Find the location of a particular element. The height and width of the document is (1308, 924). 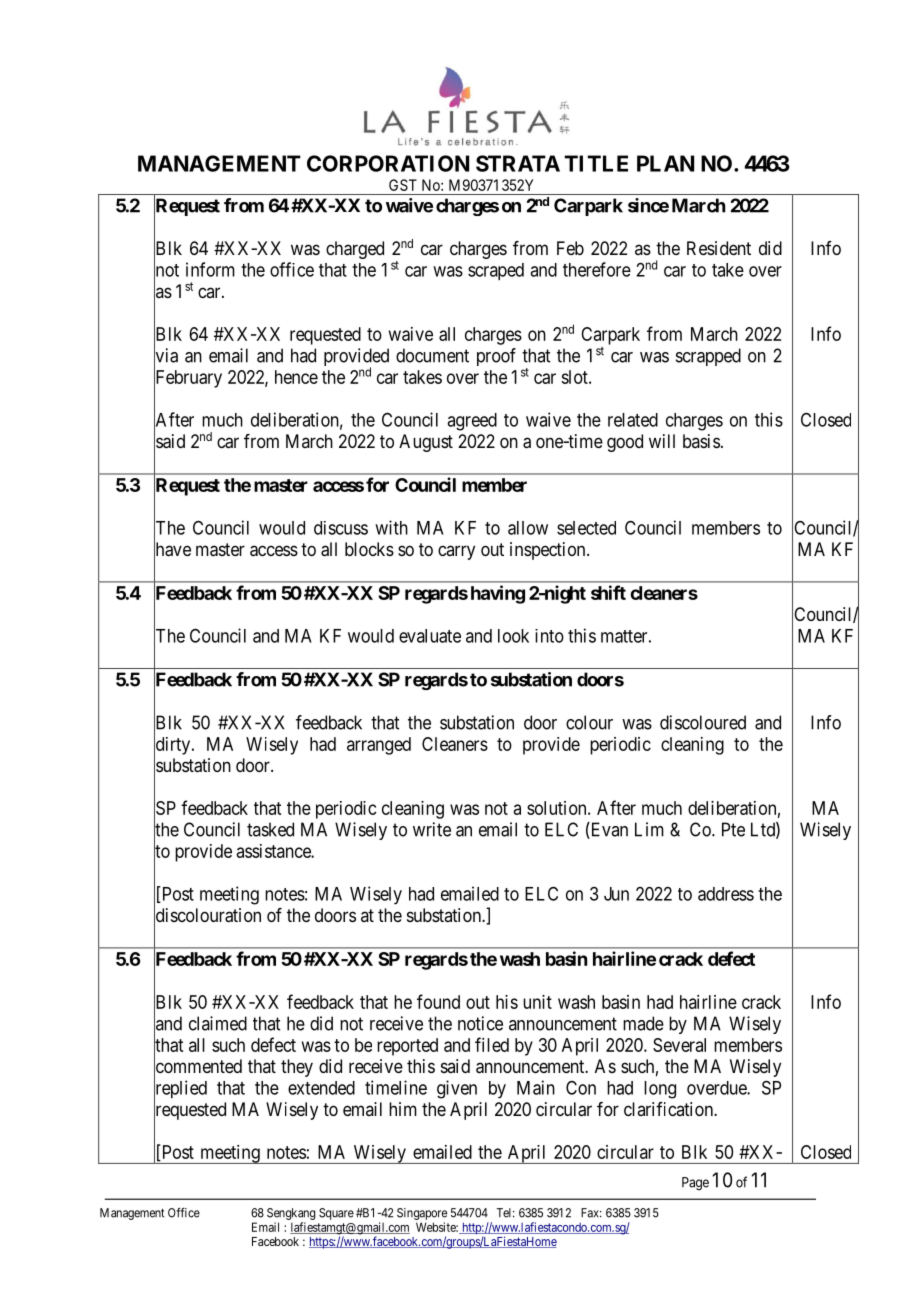

write is located at coordinates (432, 829).
